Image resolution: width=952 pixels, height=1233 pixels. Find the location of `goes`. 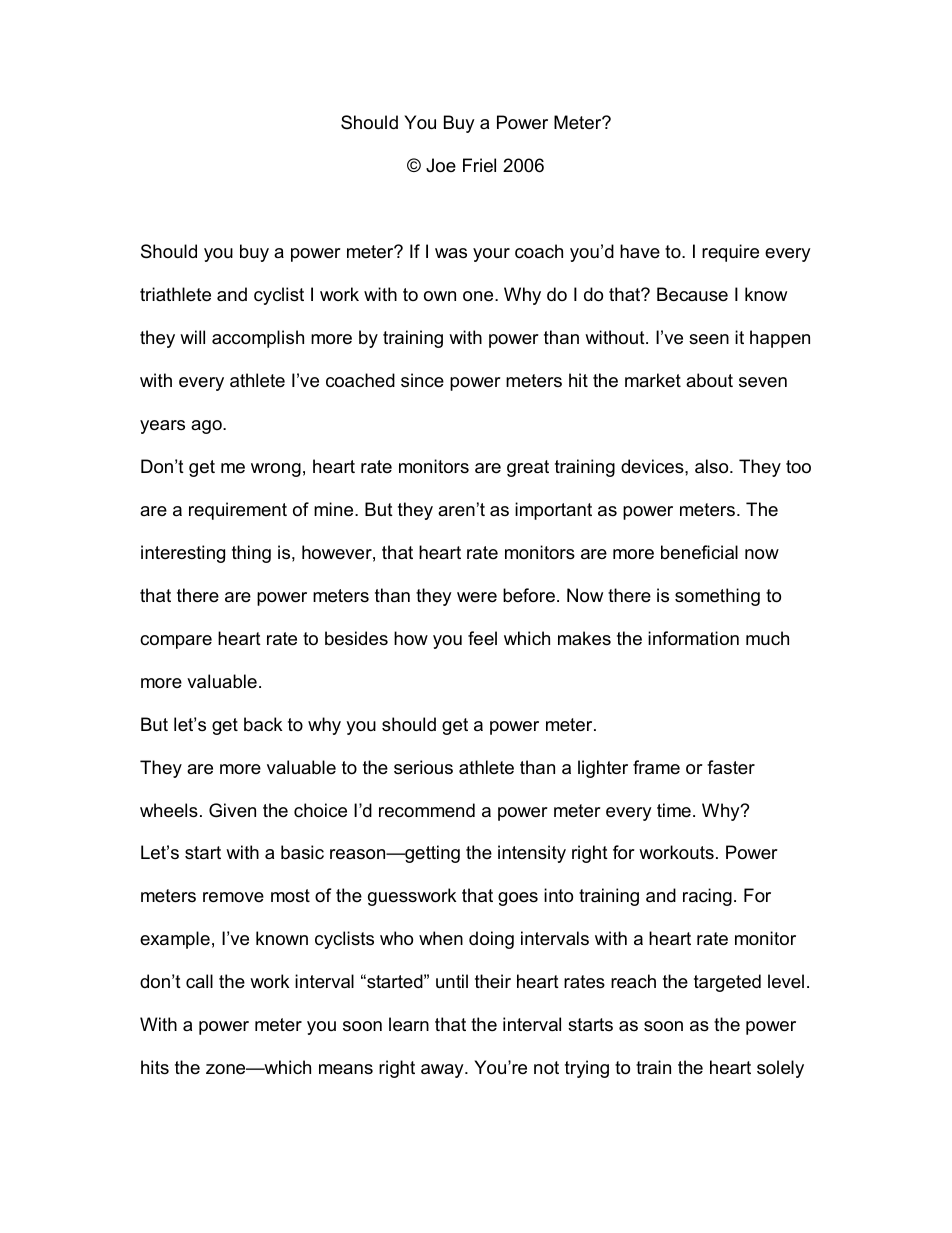

goes is located at coordinates (518, 899).
